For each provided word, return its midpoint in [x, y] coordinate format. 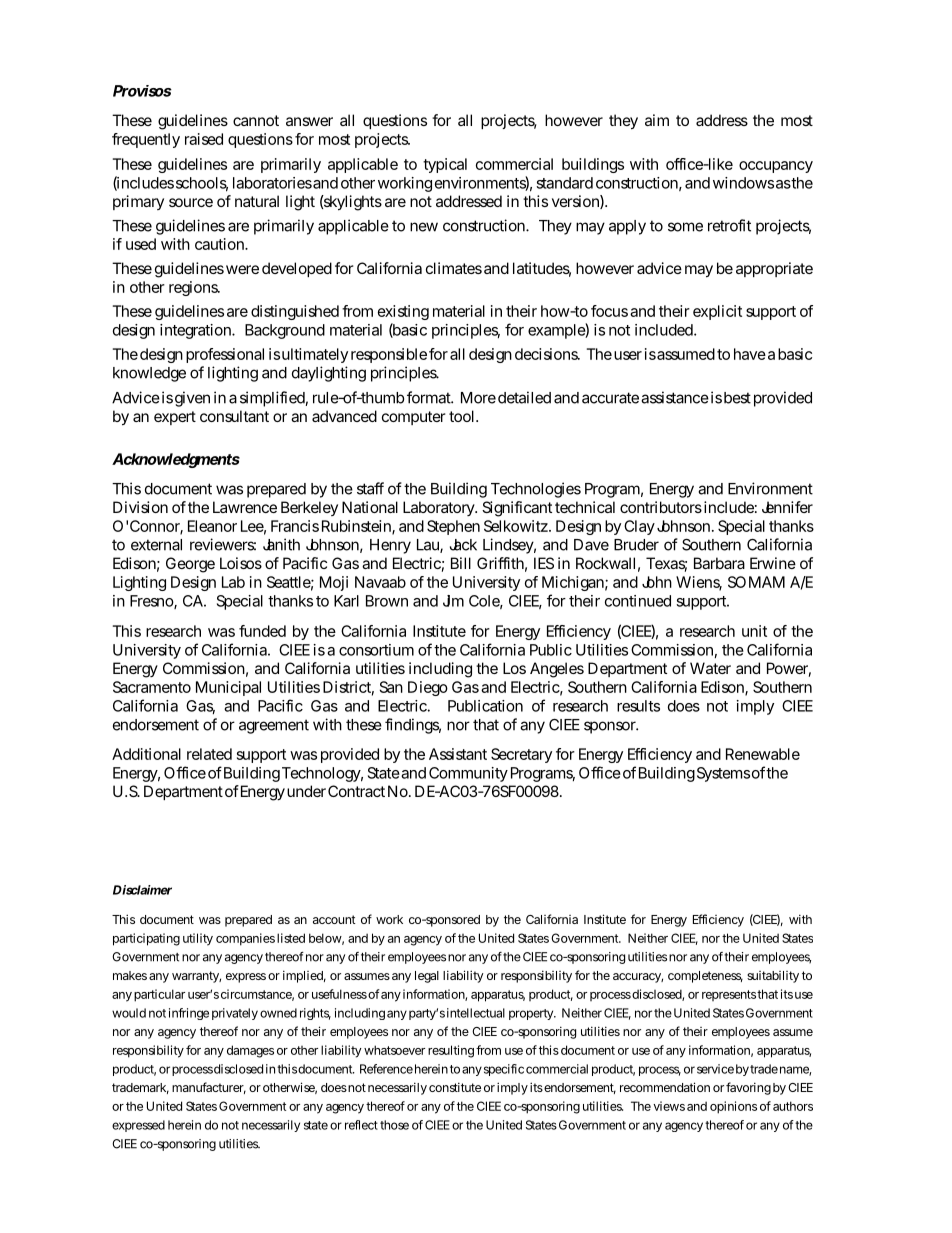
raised [204, 139]
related [209, 754]
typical [445, 165]
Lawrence [245, 507]
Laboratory [440, 508]
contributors [661, 507]
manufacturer [209, 1088]
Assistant [458, 754]
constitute [455, 1087]
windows [743, 183]
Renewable [763, 754]
